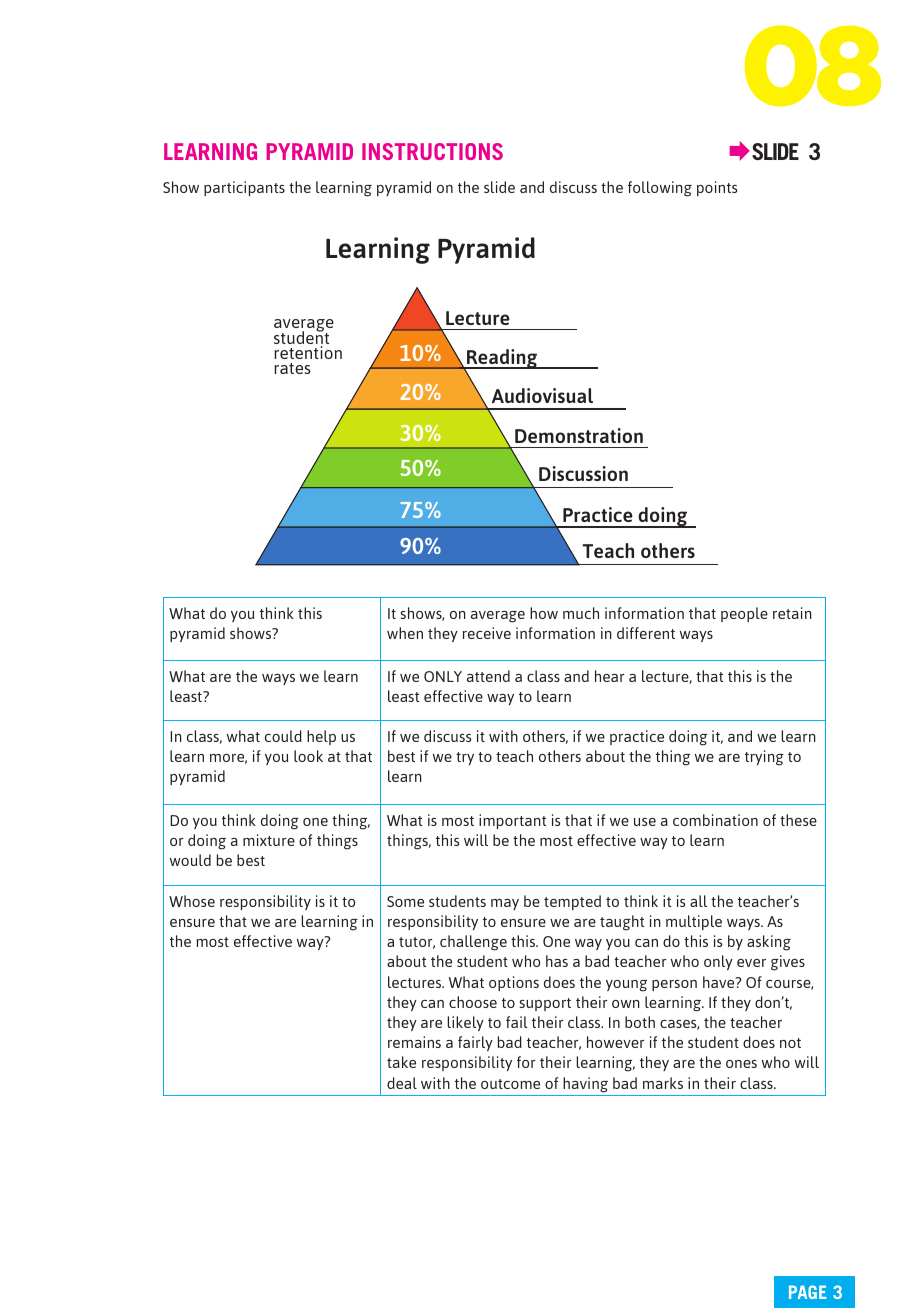 The width and height of the image is (924, 1308). What do you see at coordinates (402, 1083) in the image?
I see `deal` at bounding box center [402, 1083].
